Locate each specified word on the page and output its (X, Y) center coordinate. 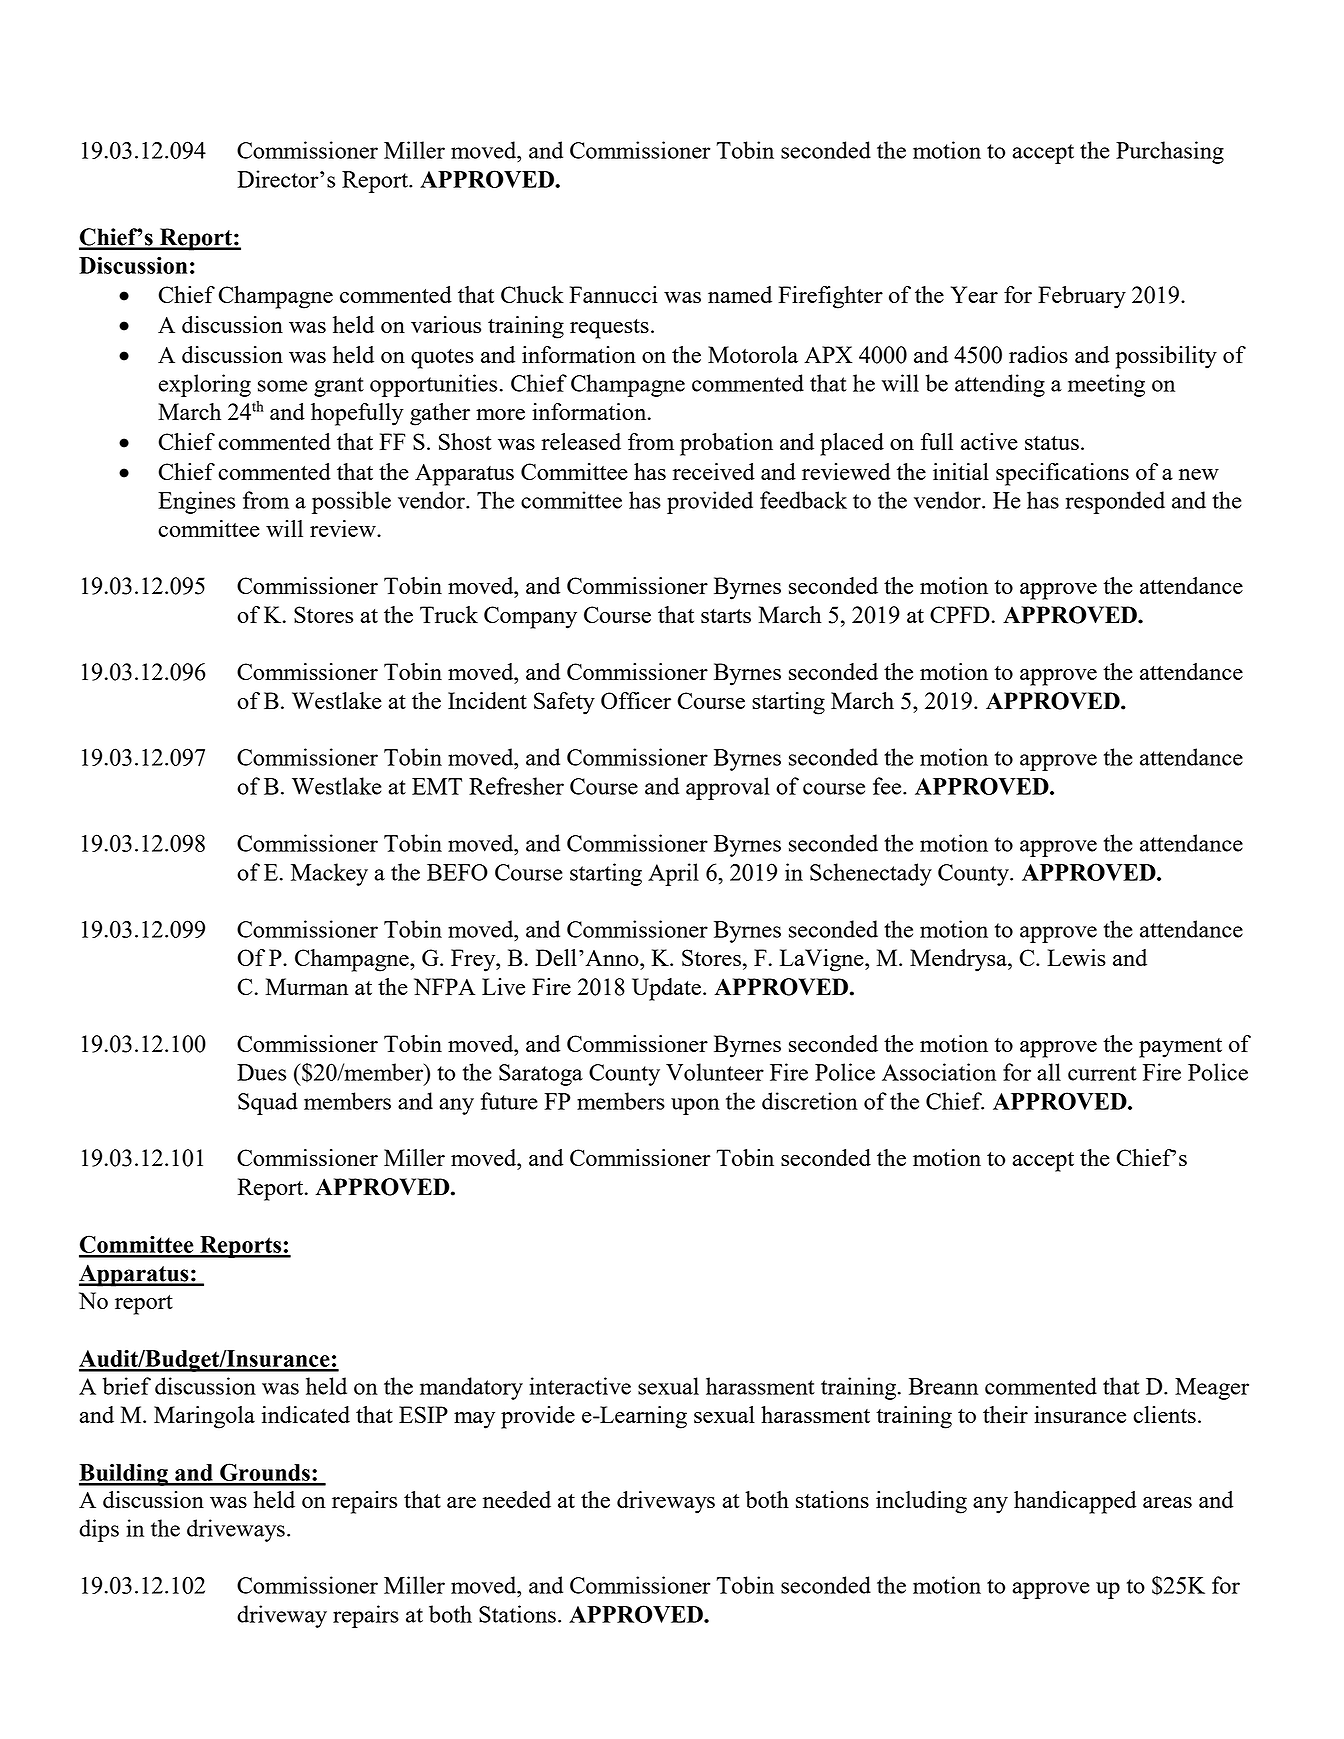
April (673, 874)
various (446, 324)
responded (1115, 502)
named (740, 294)
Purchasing (1170, 152)
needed (517, 1499)
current (1102, 1073)
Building (124, 1475)
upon (695, 1106)
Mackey (329, 874)
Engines (196, 502)
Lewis (1076, 957)
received (714, 471)
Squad (268, 1103)
